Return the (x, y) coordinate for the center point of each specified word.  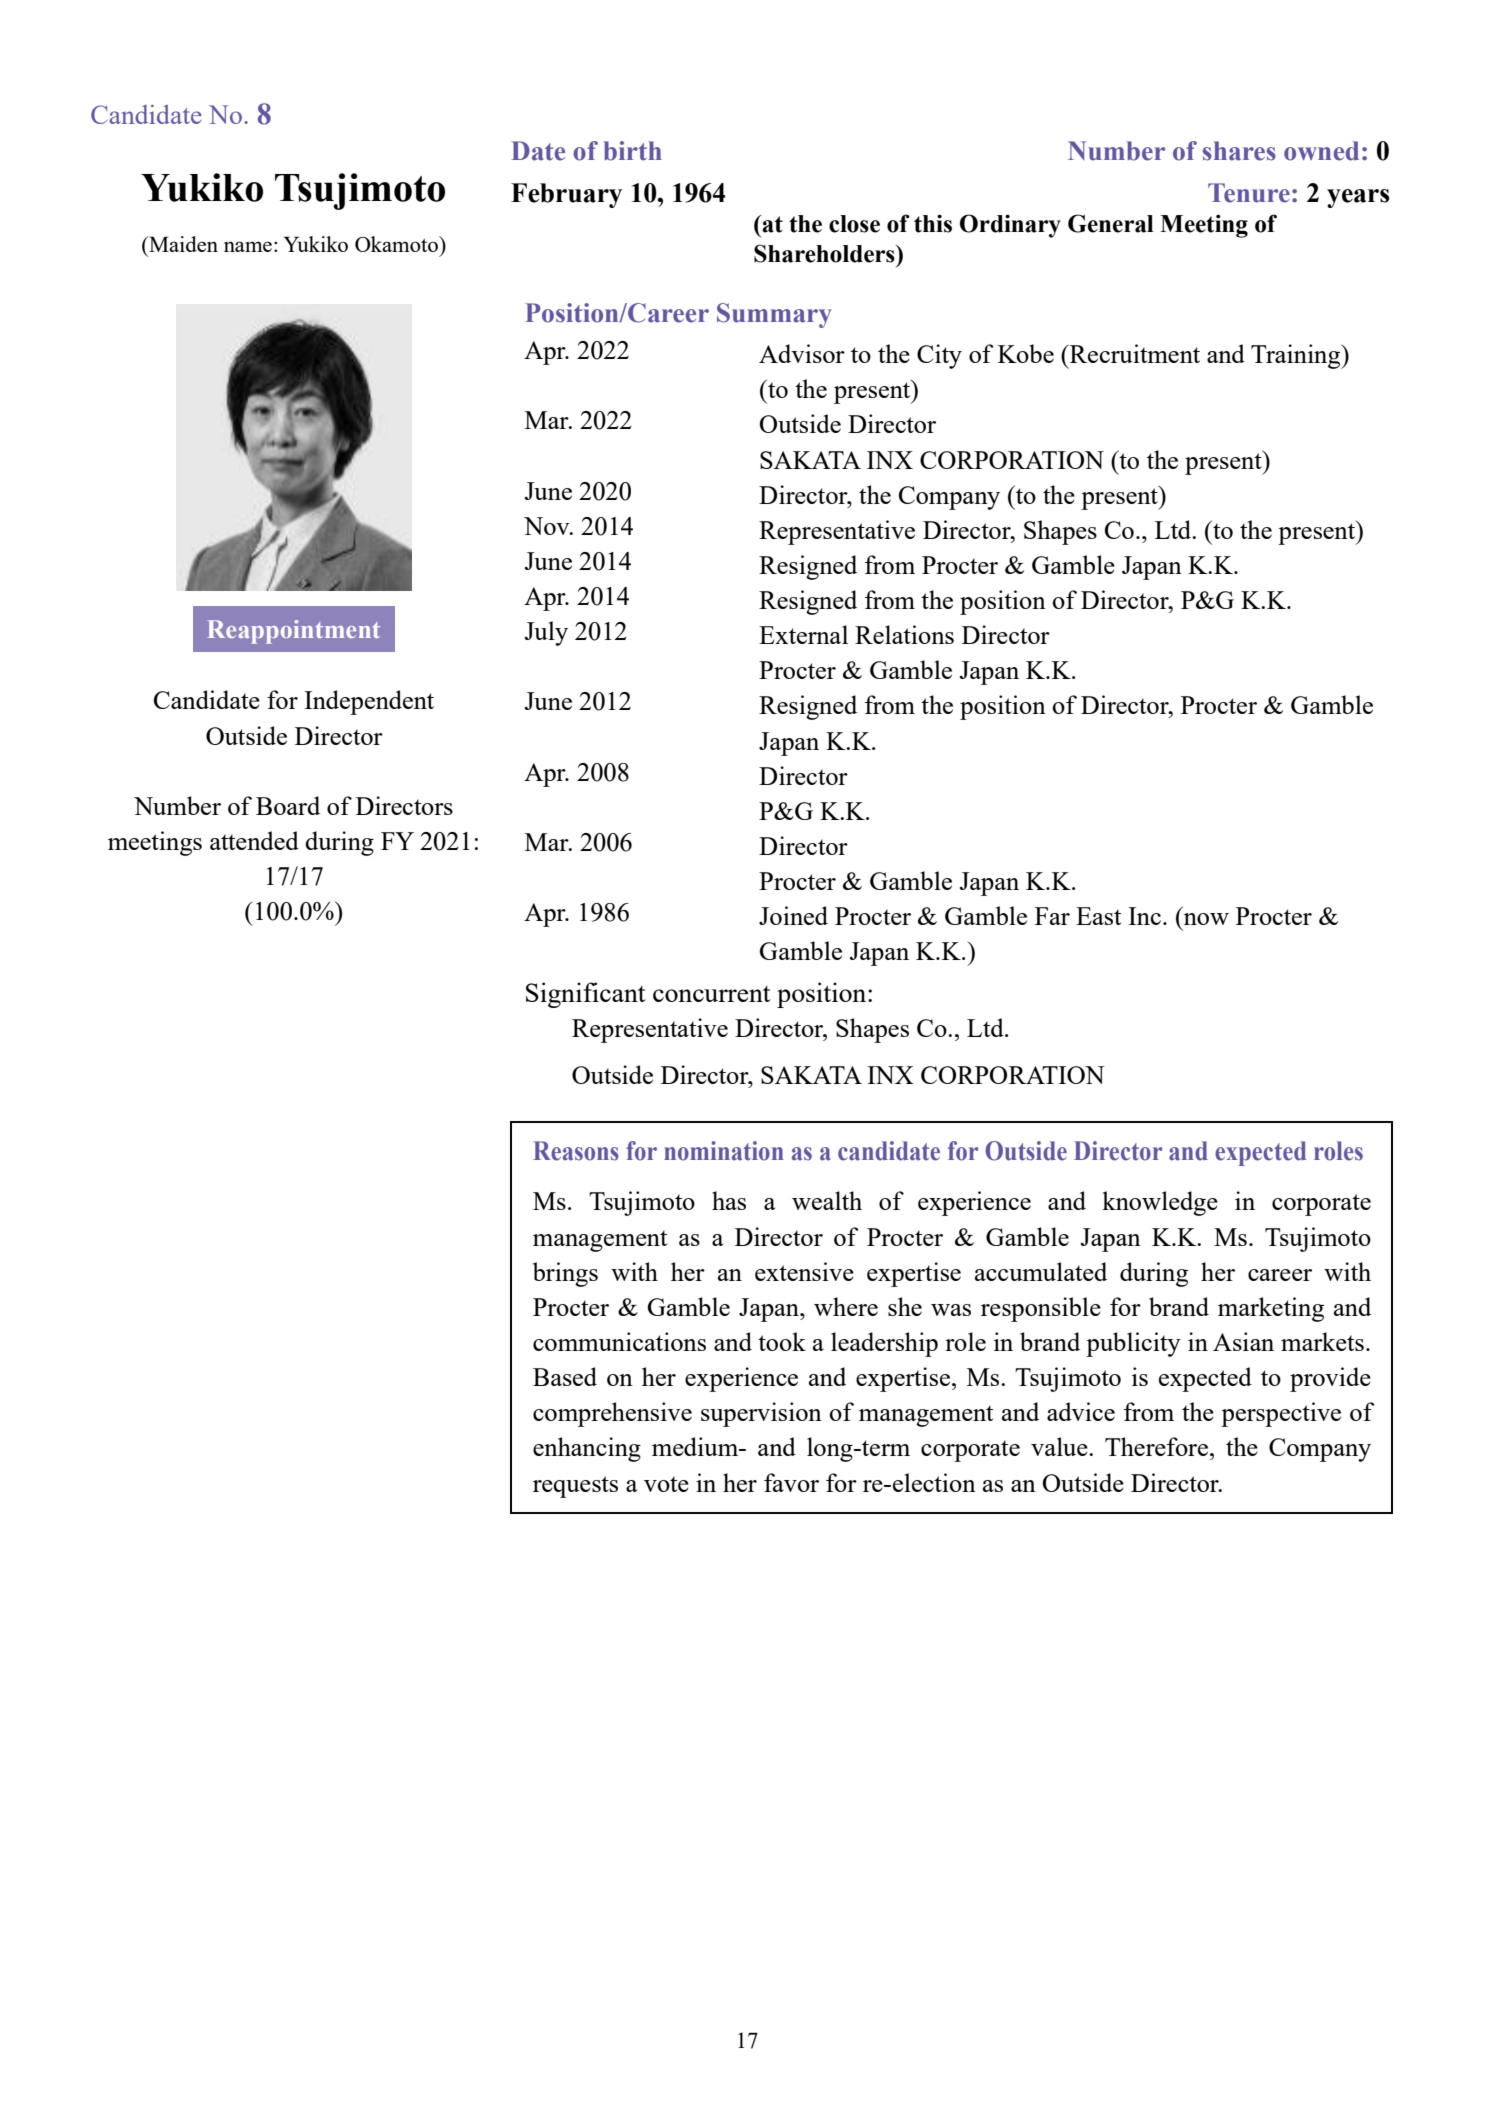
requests (575, 1487)
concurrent (712, 994)
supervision (761, 1414)
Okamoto (397, 244)
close (854, 224)
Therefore (1158, 1446)
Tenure (1249, 193)
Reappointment (294, 632)
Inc (1144, 916)
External (803, 634)
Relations (904, 634)
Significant (586, 995)
